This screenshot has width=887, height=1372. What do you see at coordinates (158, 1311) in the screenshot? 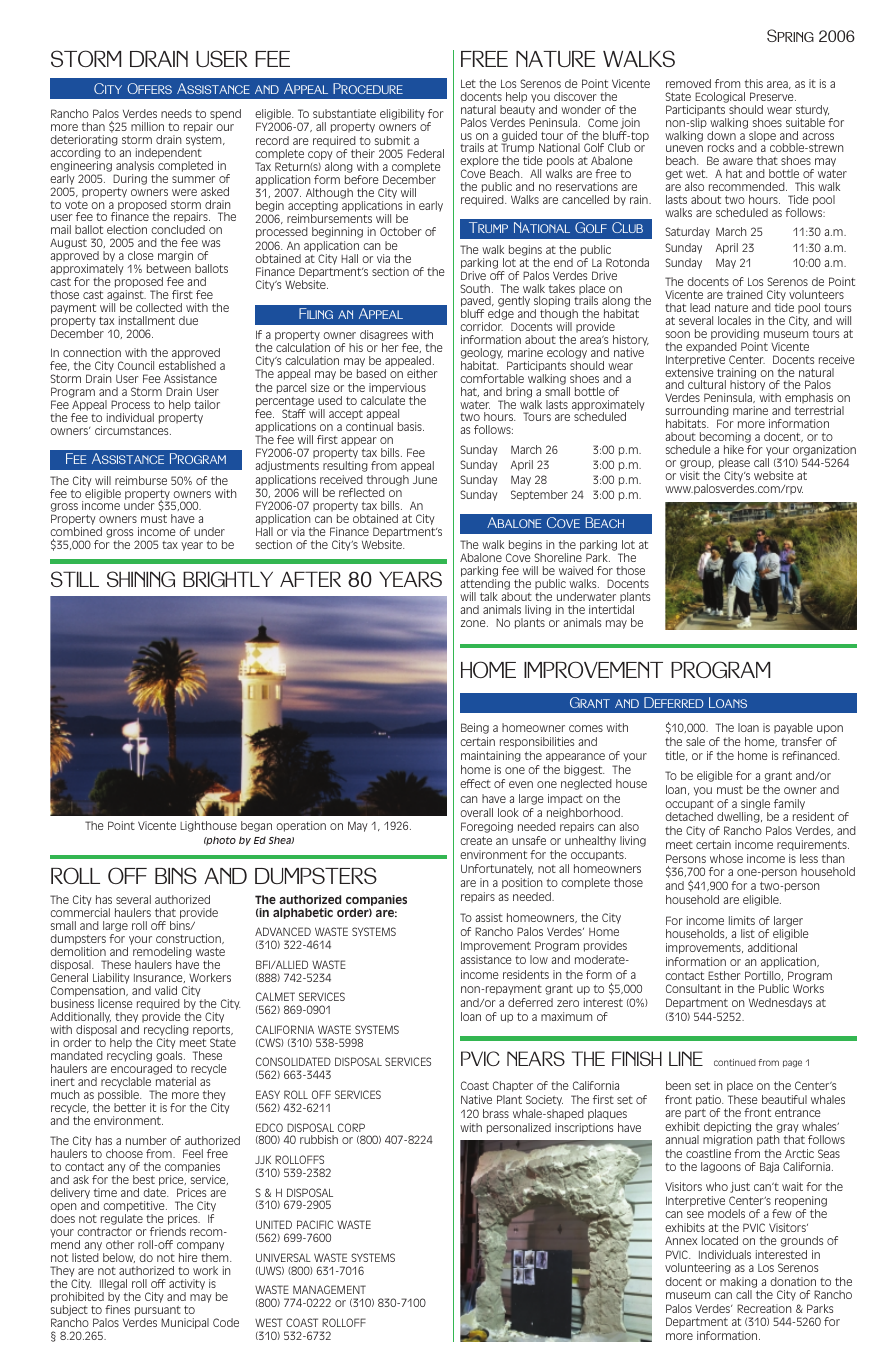
I see `pursuant` at bounding box center [158, 1311].
